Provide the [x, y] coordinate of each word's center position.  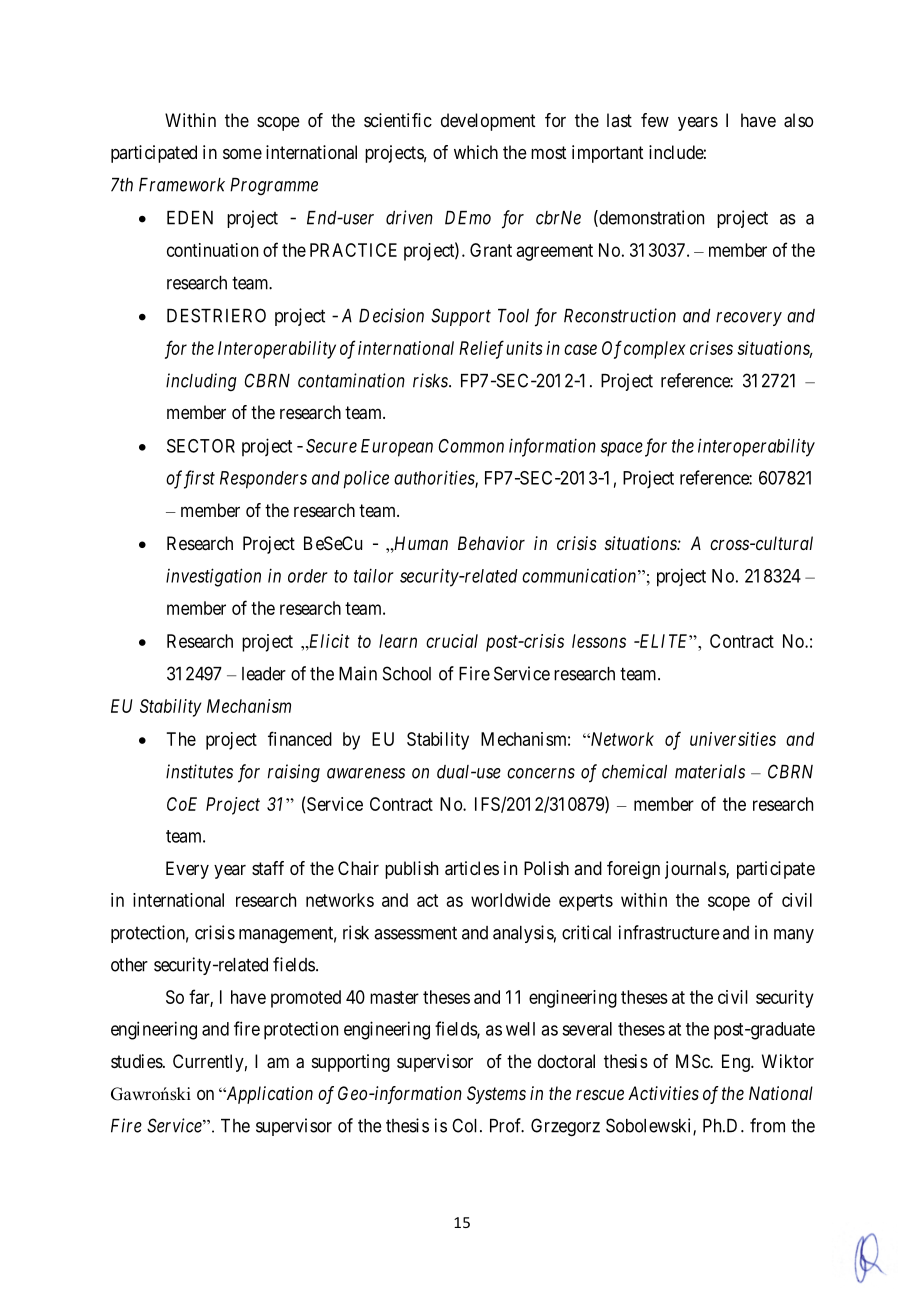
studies [137, 1061]
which [476, 152]
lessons [599, 641]
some [242, 154]
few [655, 120]
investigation [213, 577]
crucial [452, 641]
